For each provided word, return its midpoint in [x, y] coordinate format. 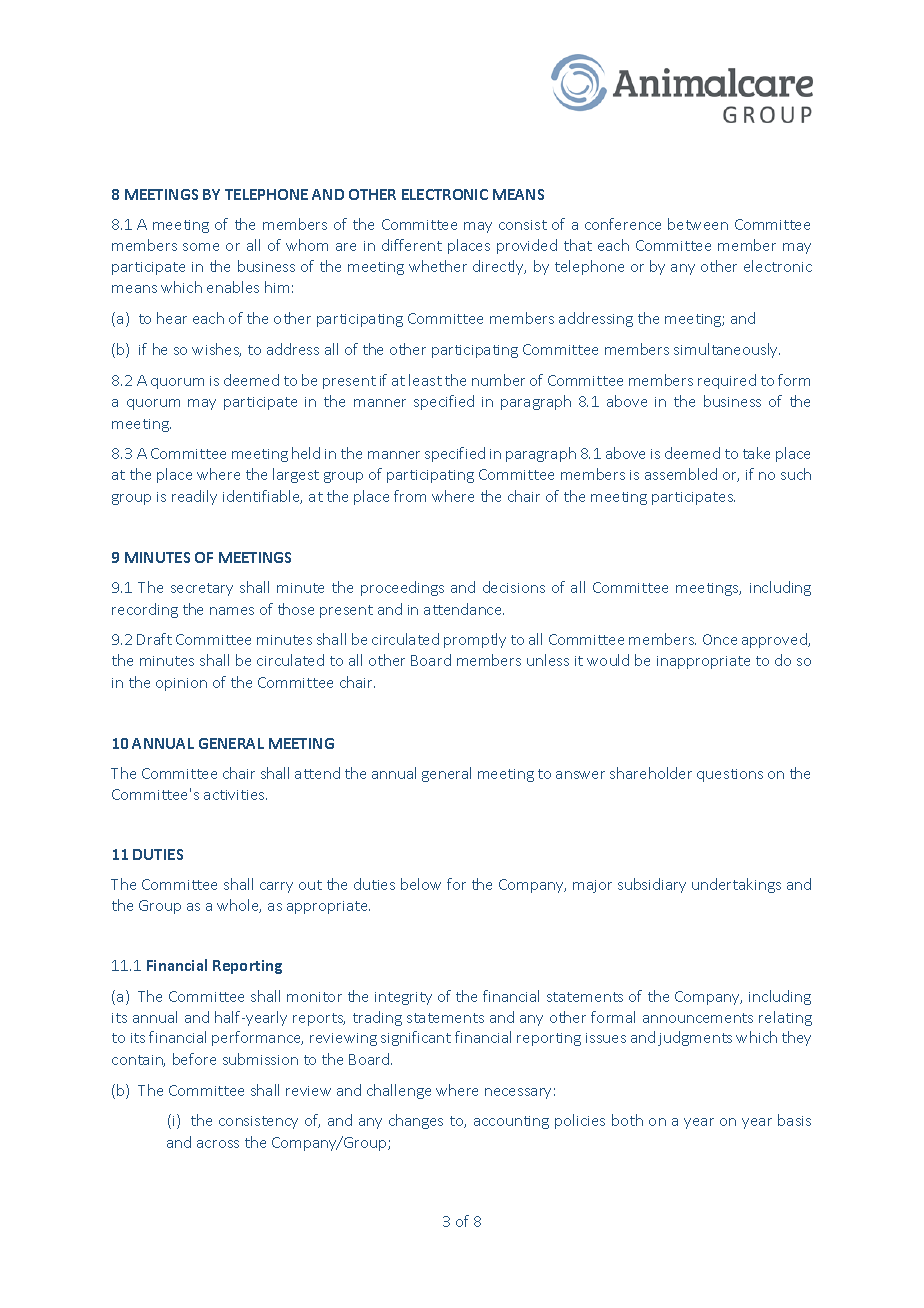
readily [194, 497]
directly [499, 267]
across [218, 1144]
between [698, 224]
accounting [511, 1122]
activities [235, 795]
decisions [514, 587]
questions [730, 775]
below [421, 884]
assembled [681, 474]
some [201, 247]
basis [794, 1120]
